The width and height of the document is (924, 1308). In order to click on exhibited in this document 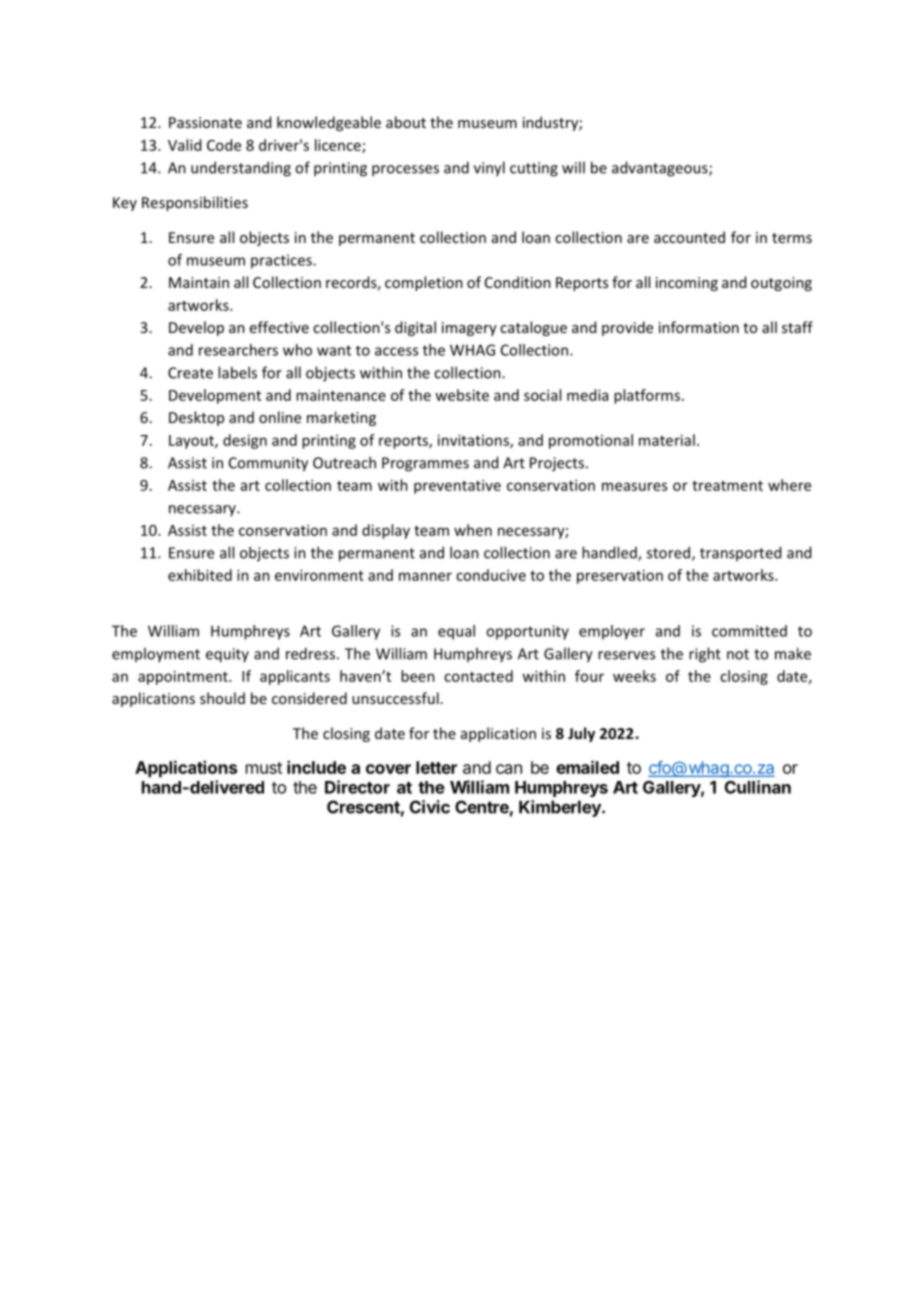, I will do `click(200, 575)`.
